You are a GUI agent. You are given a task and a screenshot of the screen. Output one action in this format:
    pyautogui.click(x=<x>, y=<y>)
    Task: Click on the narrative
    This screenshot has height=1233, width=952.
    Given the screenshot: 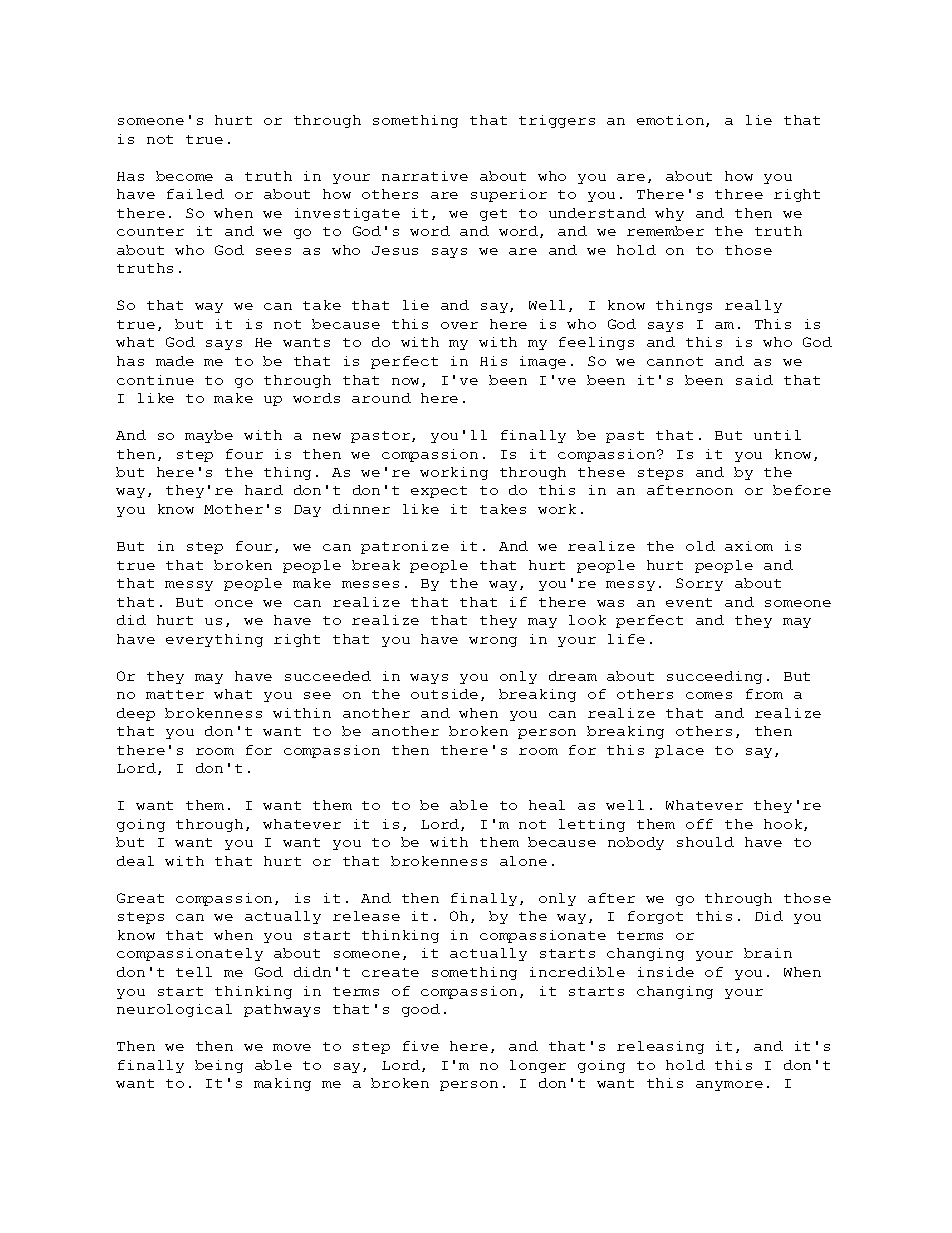 What is the action you would take?
    pyautogui.click(x=425, y=176)
